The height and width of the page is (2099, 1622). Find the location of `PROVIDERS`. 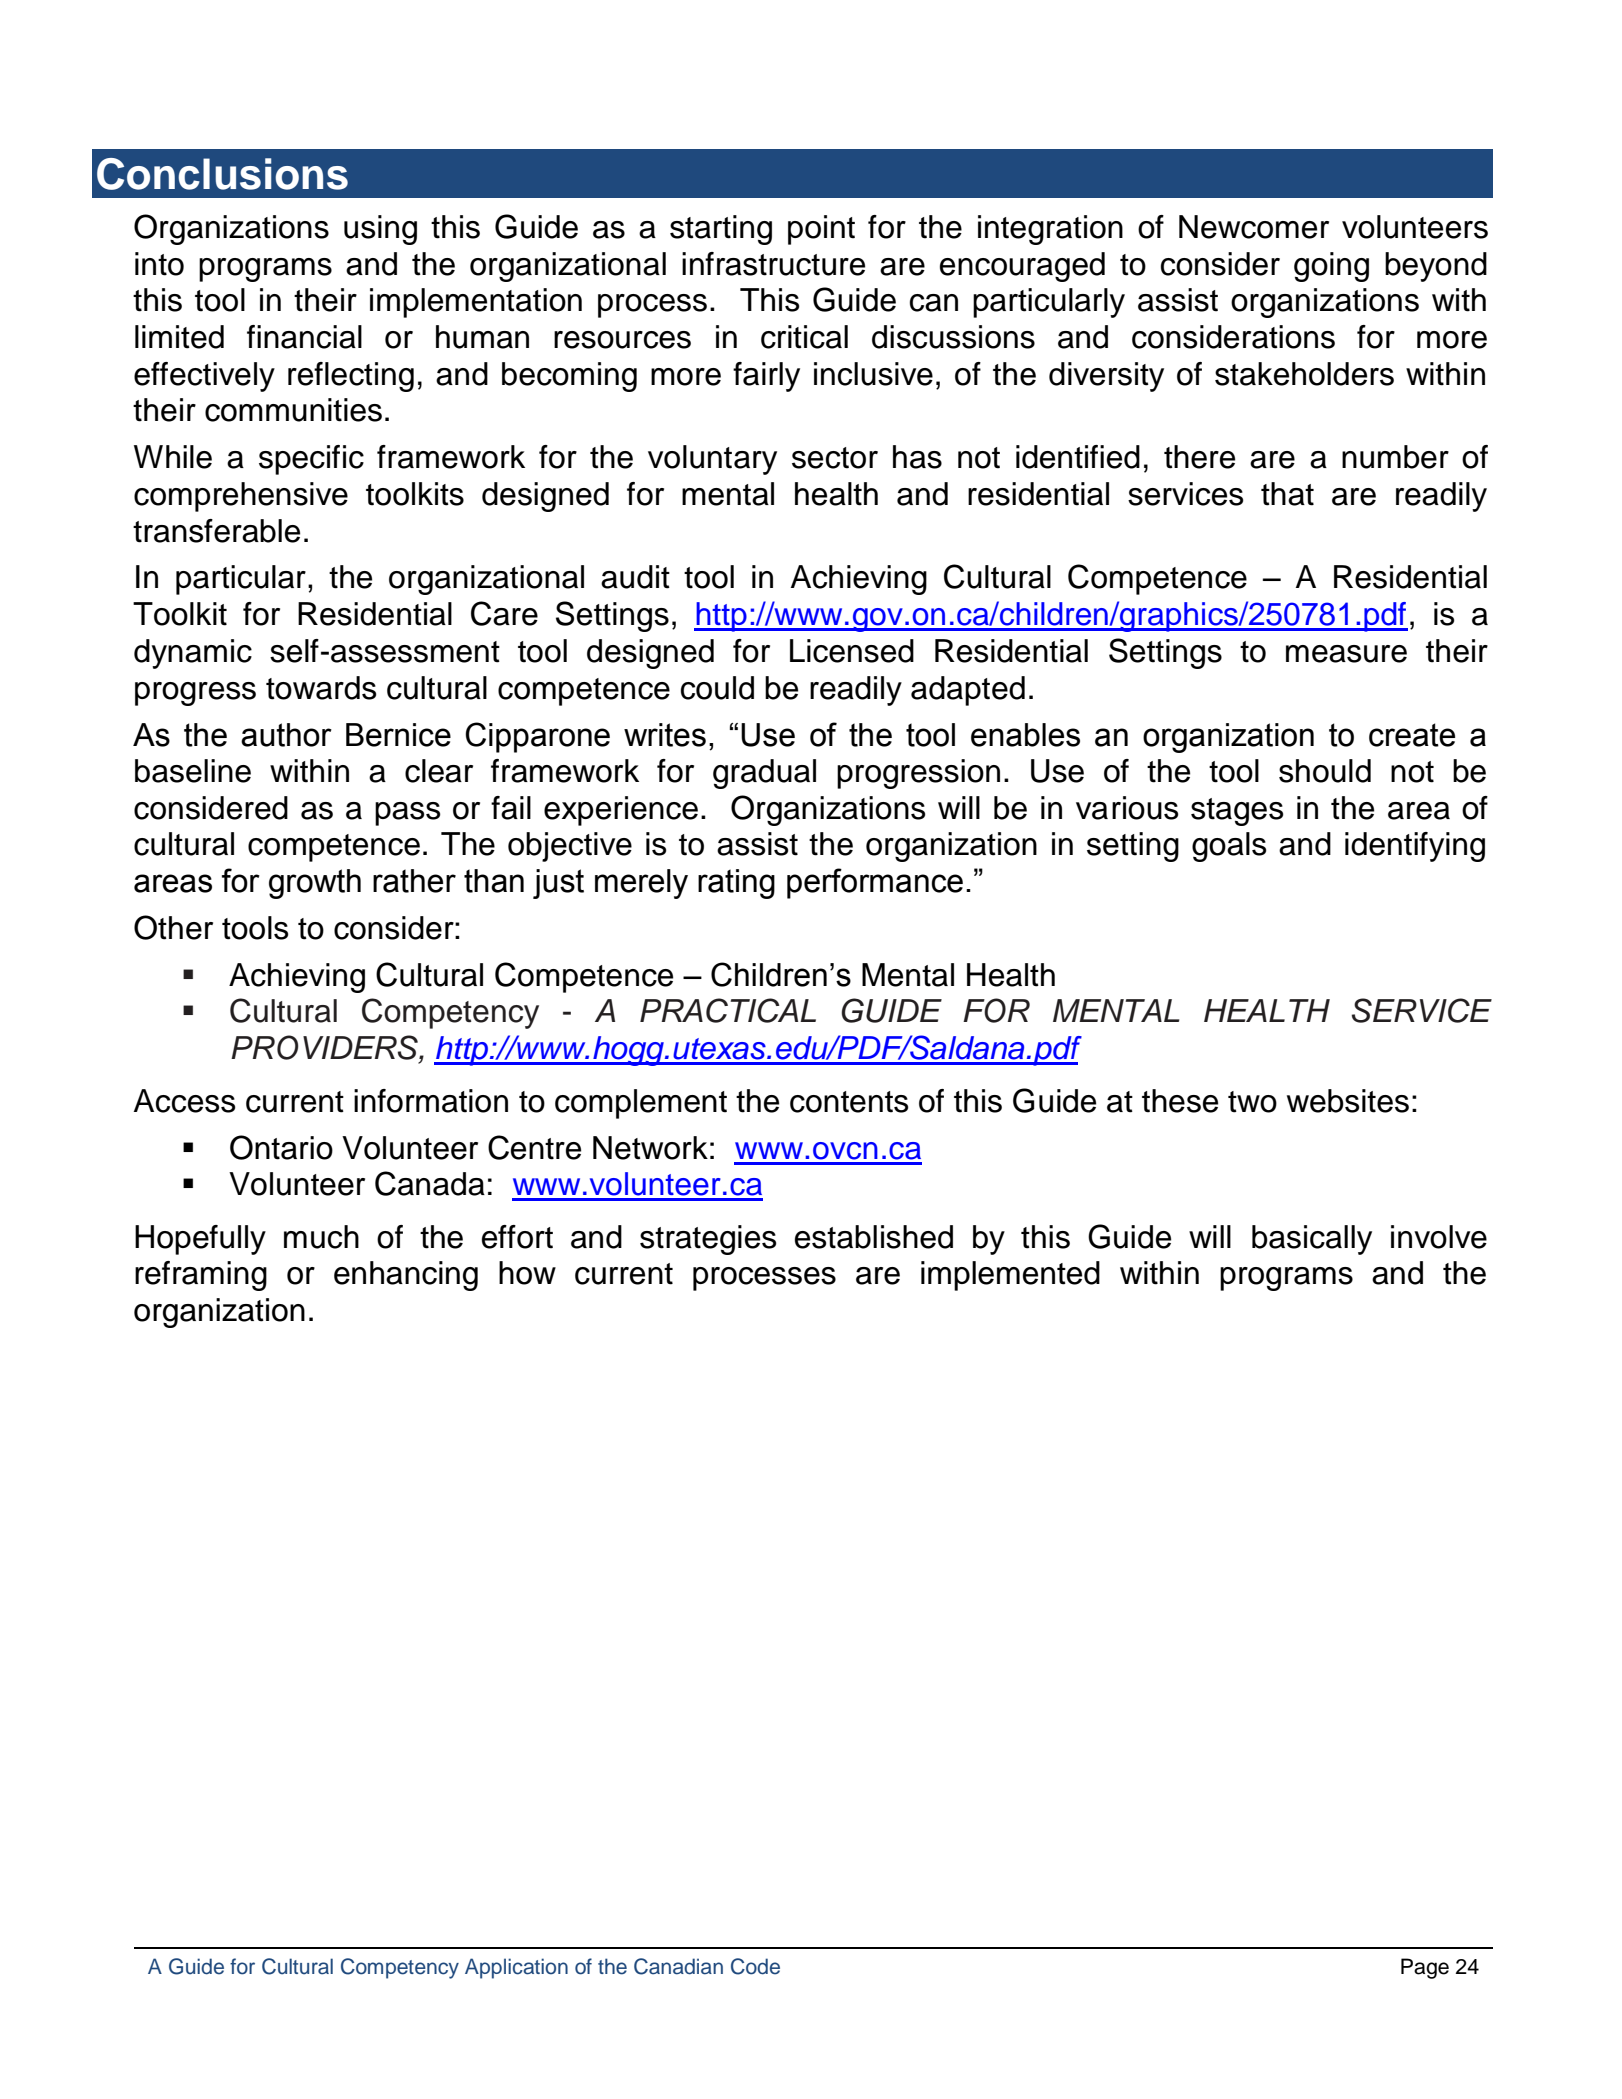

PROVIDERS is located at coordinates (325, 1047).
